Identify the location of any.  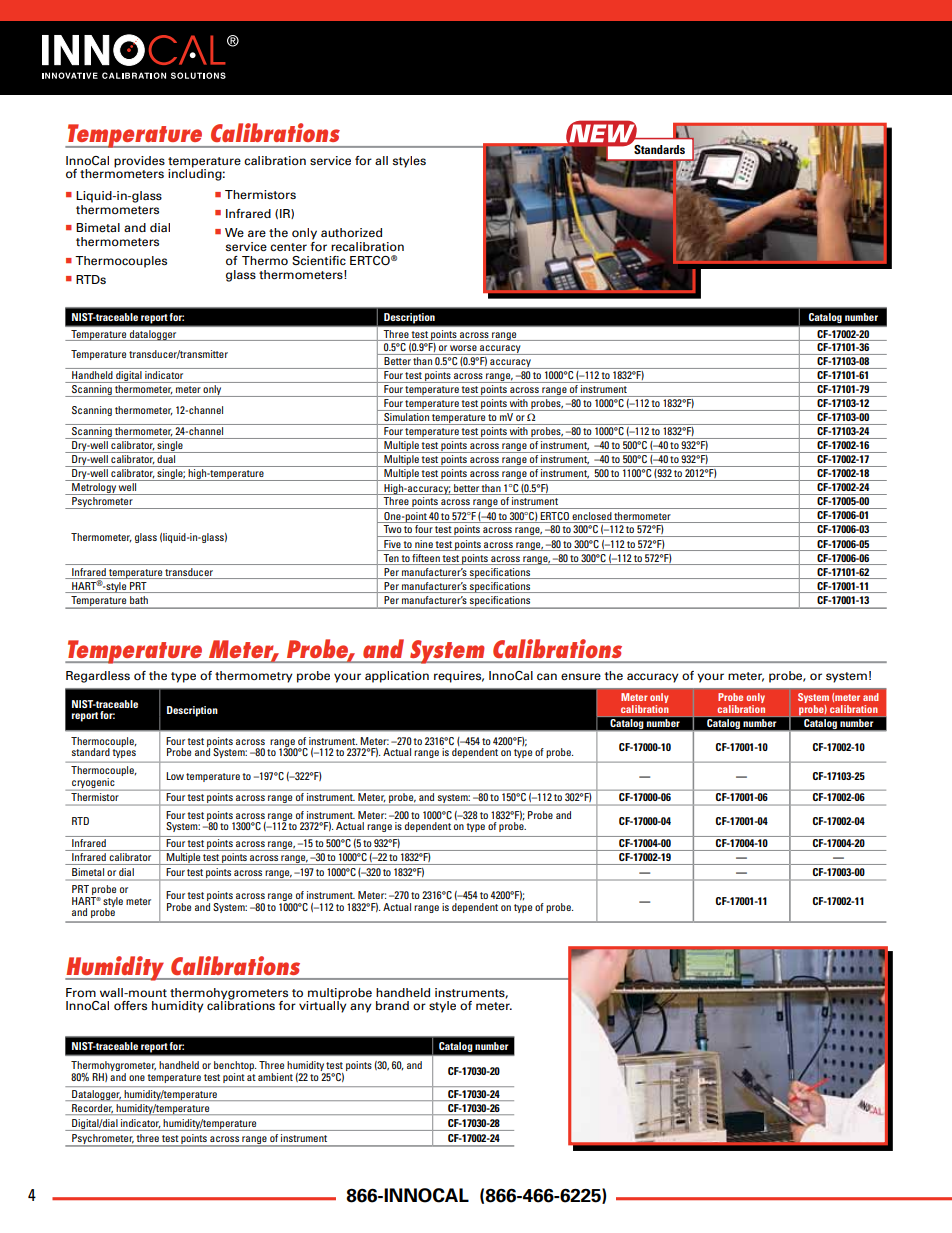
(361, 1008).
